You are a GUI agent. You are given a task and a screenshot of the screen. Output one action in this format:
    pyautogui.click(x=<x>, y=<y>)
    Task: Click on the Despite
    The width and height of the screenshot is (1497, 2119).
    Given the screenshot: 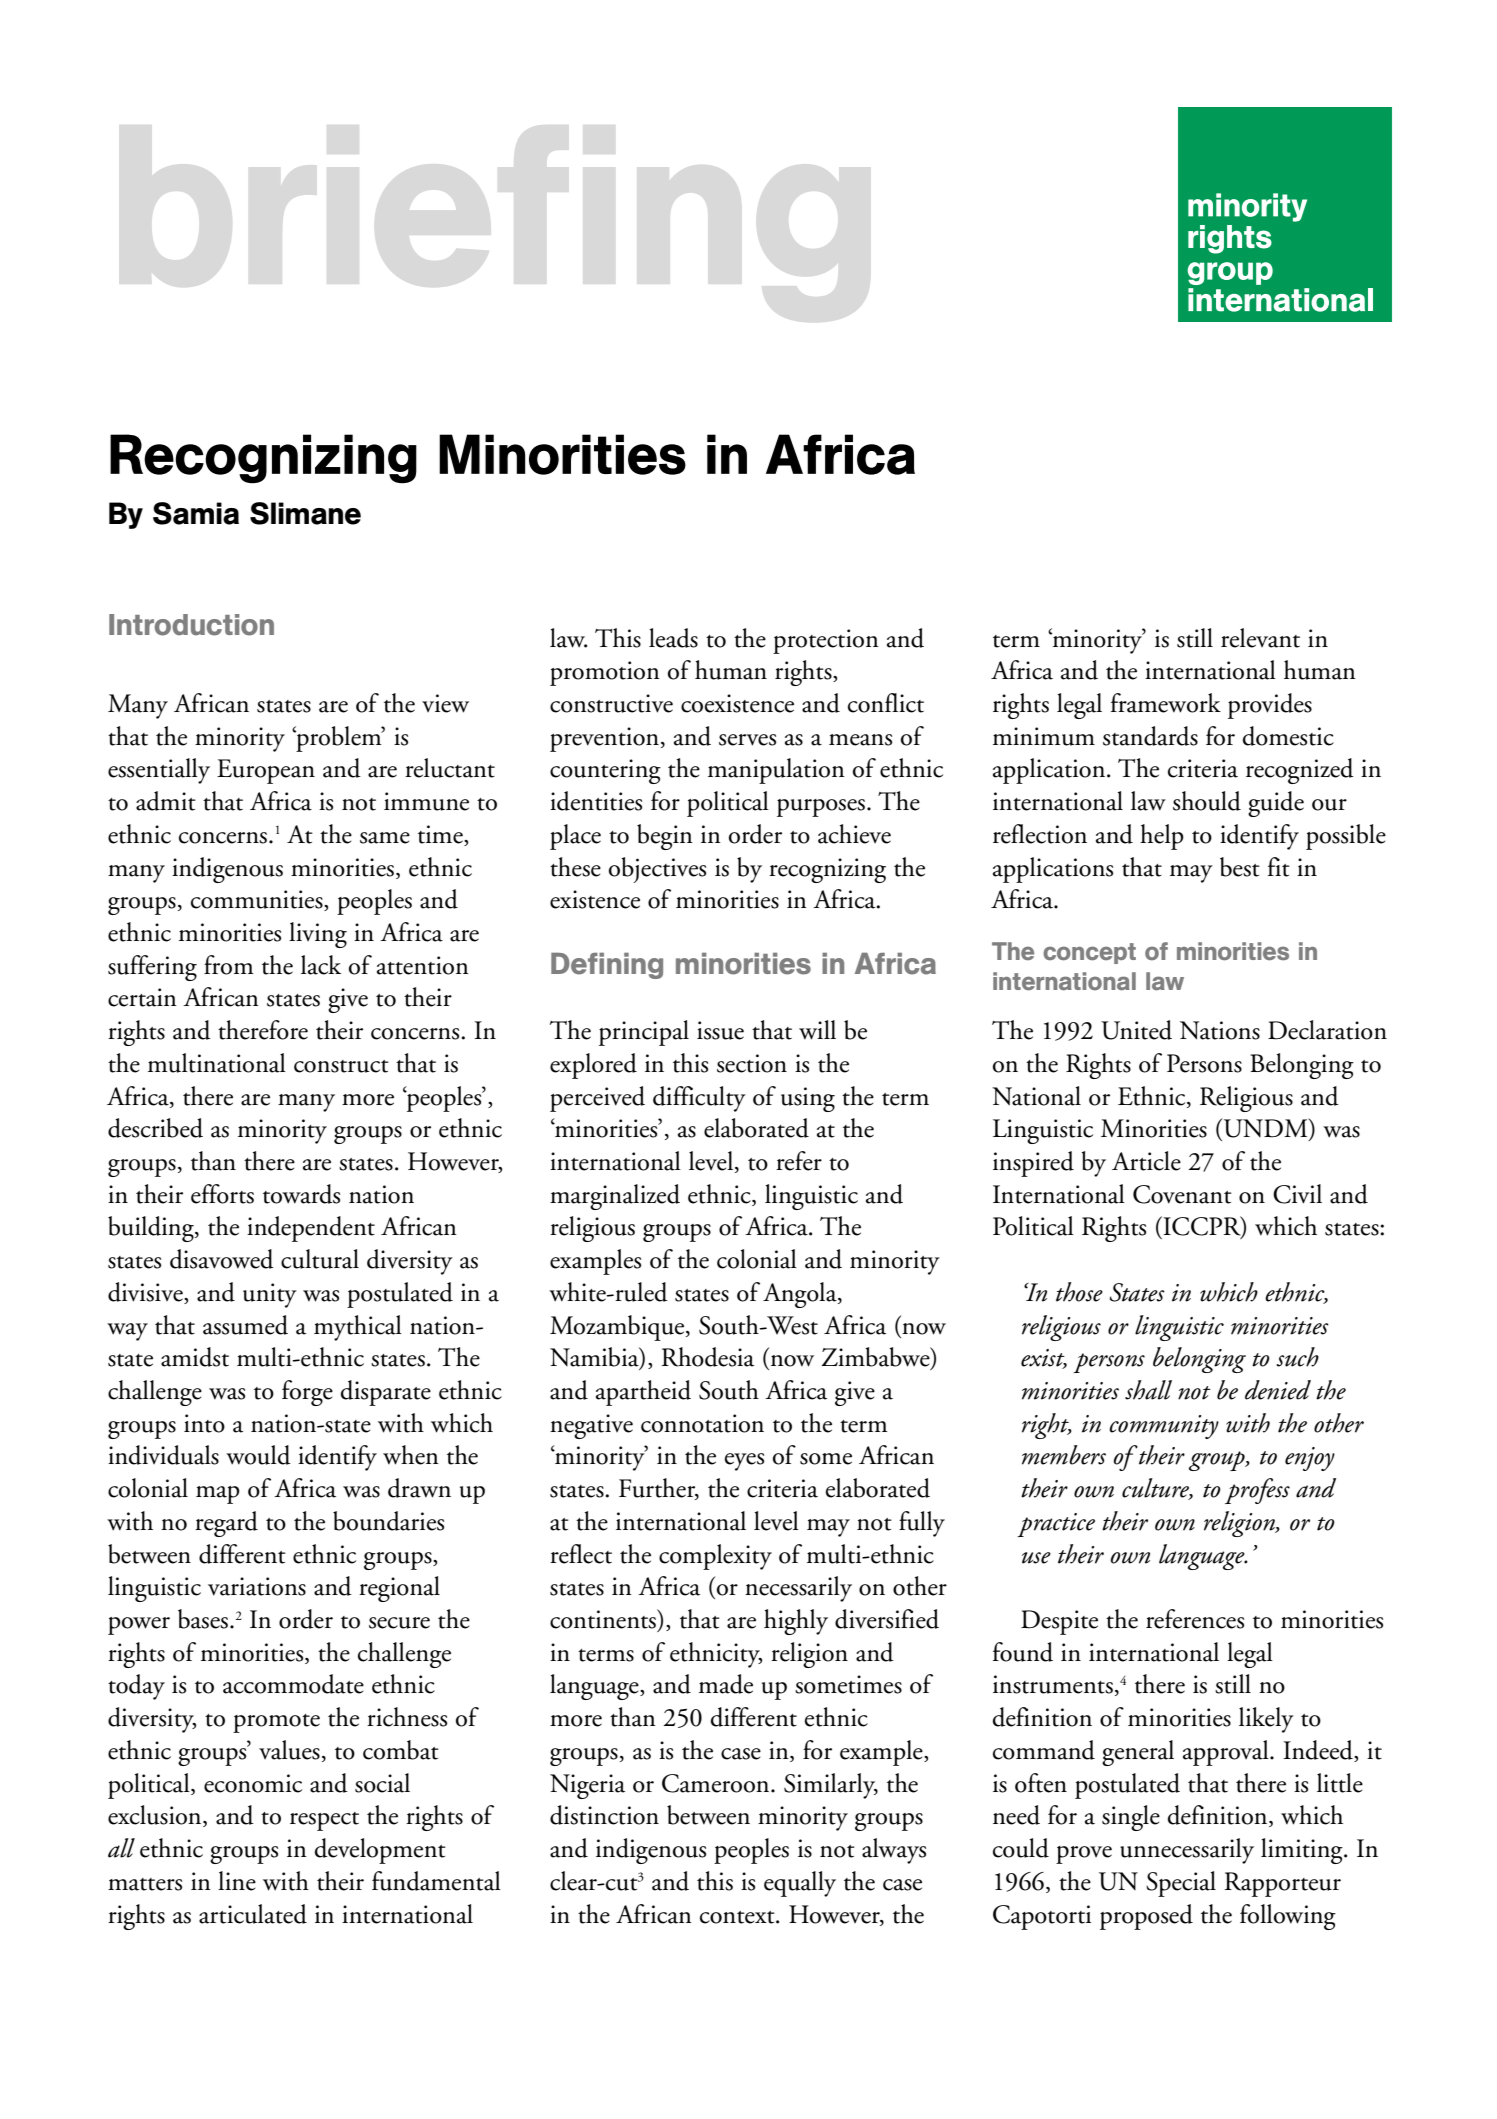 What is the action you would take?
    pyautogui.click(x=1059, y=1622)
